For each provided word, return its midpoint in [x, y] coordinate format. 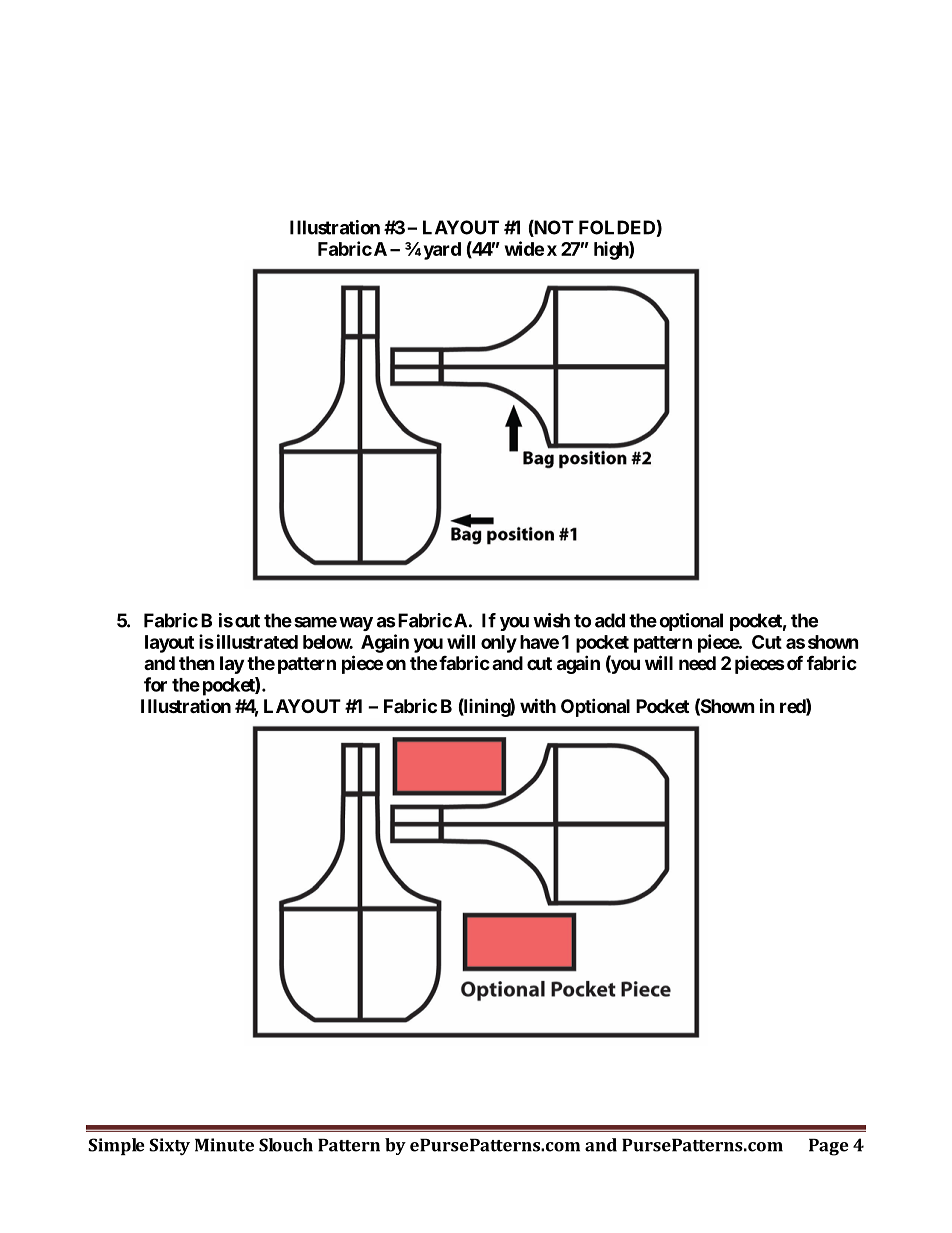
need [697, 663]
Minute [224, 1145]
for [155, 684]
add [610, 620]
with [538, 705]
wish [551, 620]
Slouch [286, 1145]
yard [442, 251]
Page [828, 1147]
